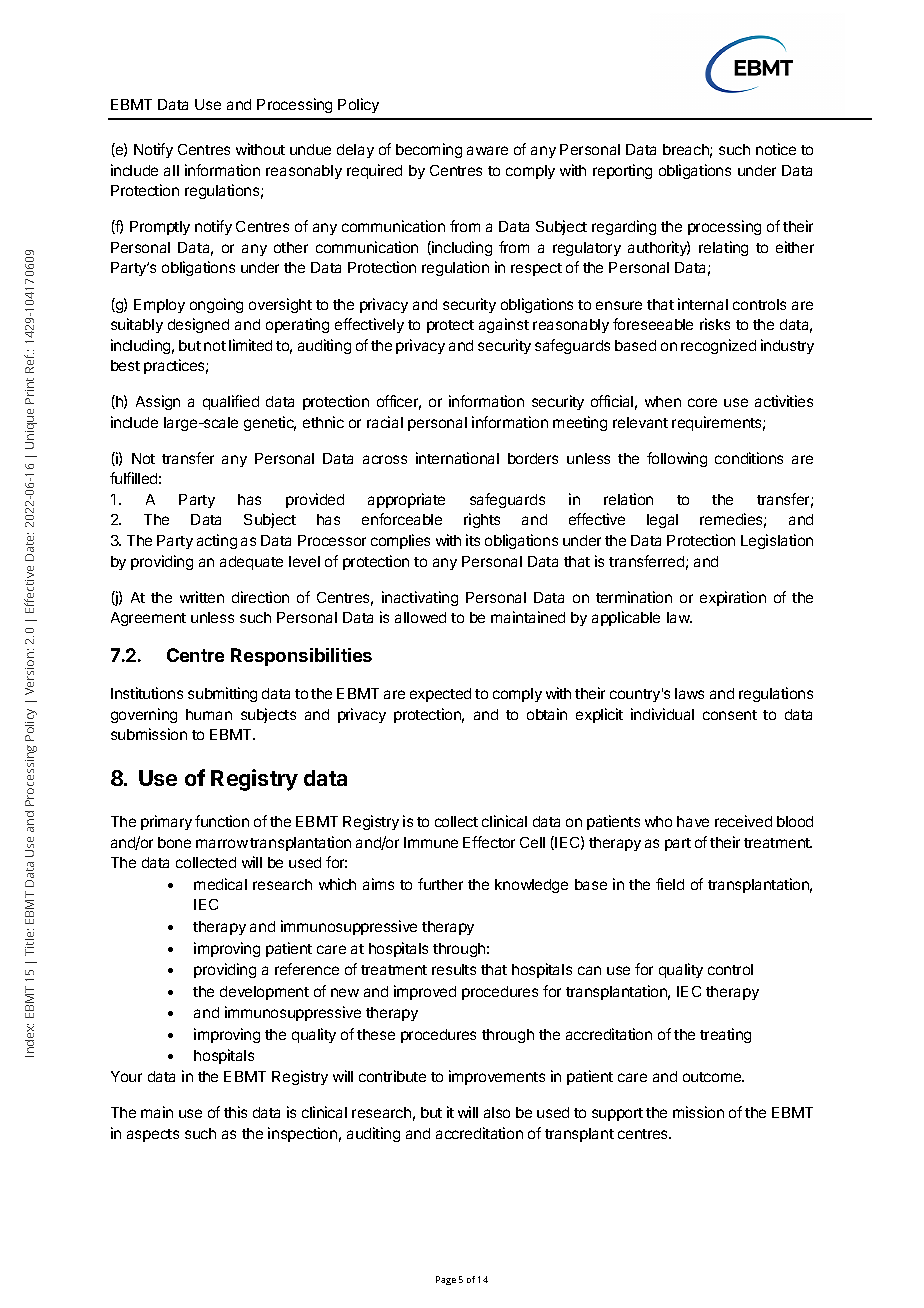 Image resolution: width=924 pixels, height=1308 pixels. I want to click on legal, so click(662, 521).
